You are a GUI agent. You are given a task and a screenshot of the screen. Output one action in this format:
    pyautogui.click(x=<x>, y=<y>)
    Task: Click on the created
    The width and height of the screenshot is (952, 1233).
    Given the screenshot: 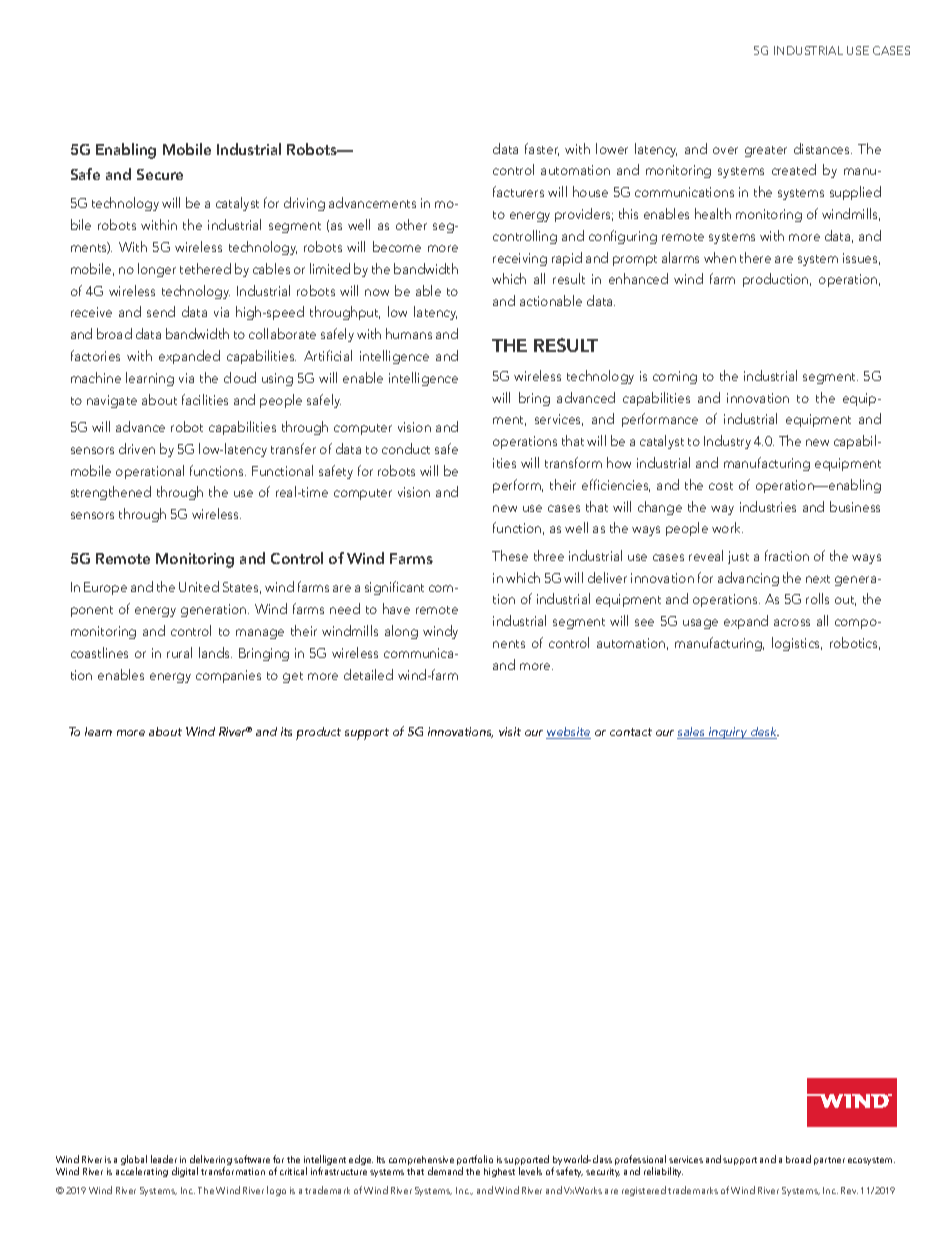 What is the action you would take?
    pyautogui.click(x=794, y=169)
